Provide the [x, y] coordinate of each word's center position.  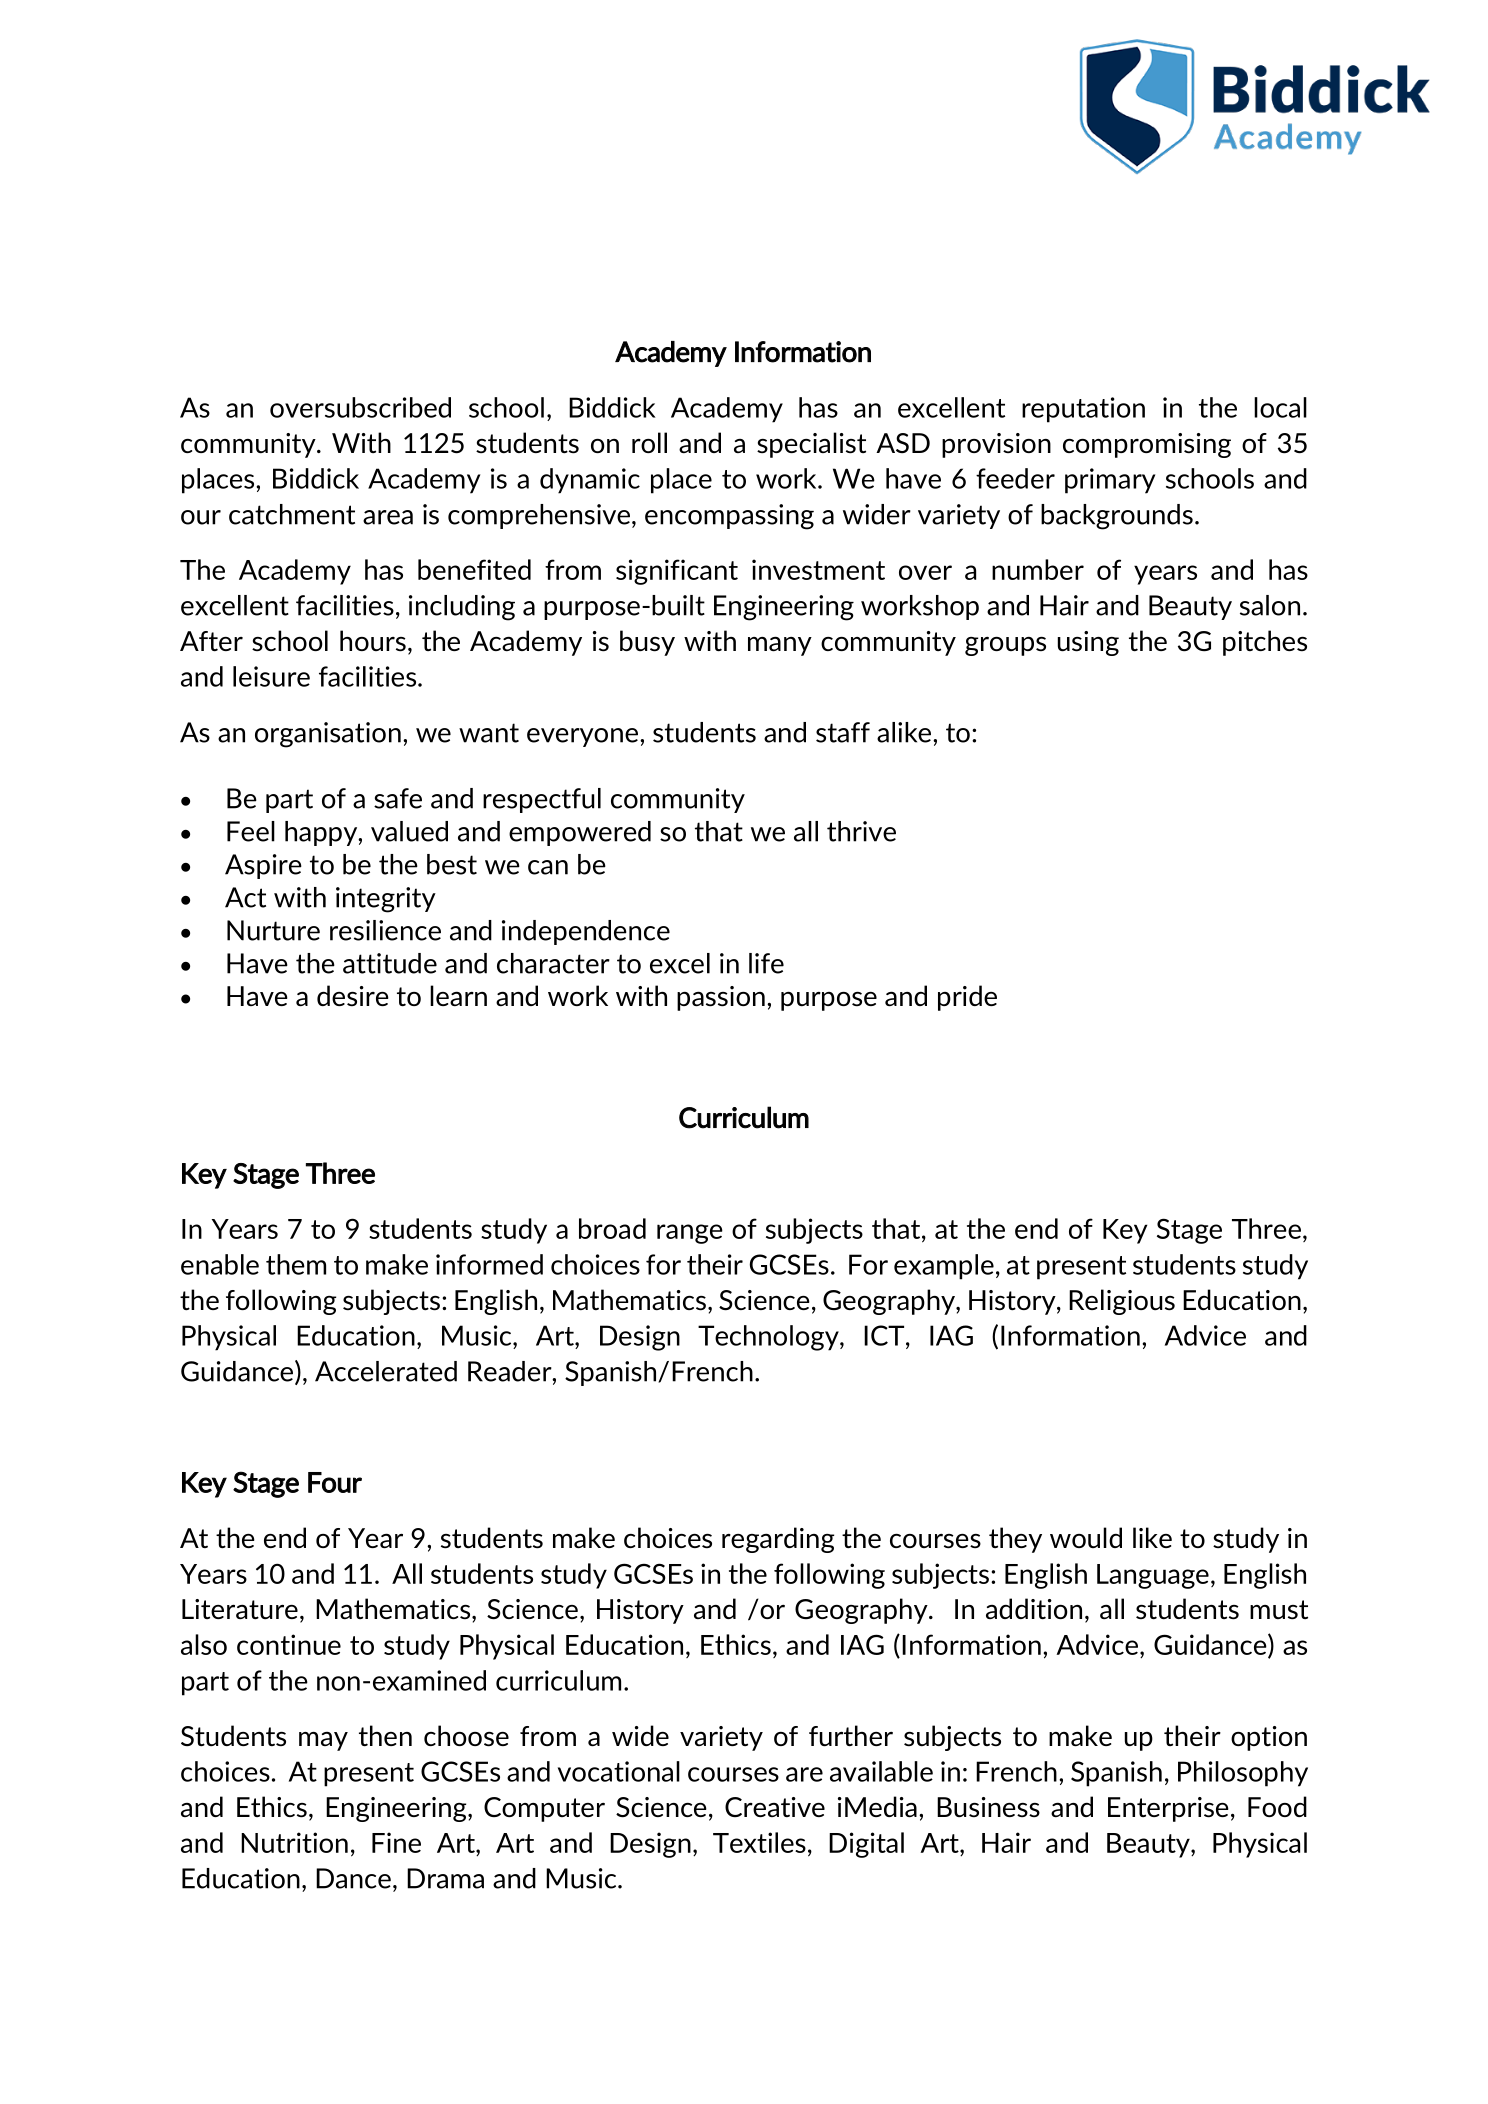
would [1086, 1537]
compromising [1147, 445]
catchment [292, 514]
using [1088, 643]
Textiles [759, 1842]
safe [398, 798]
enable [220, 1264]
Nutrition [294, 1842]
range [690, 1234]
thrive [861, 831]
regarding [778, 1540]
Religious [1122, 1302]
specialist [811, 445]
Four [335, 1482]
